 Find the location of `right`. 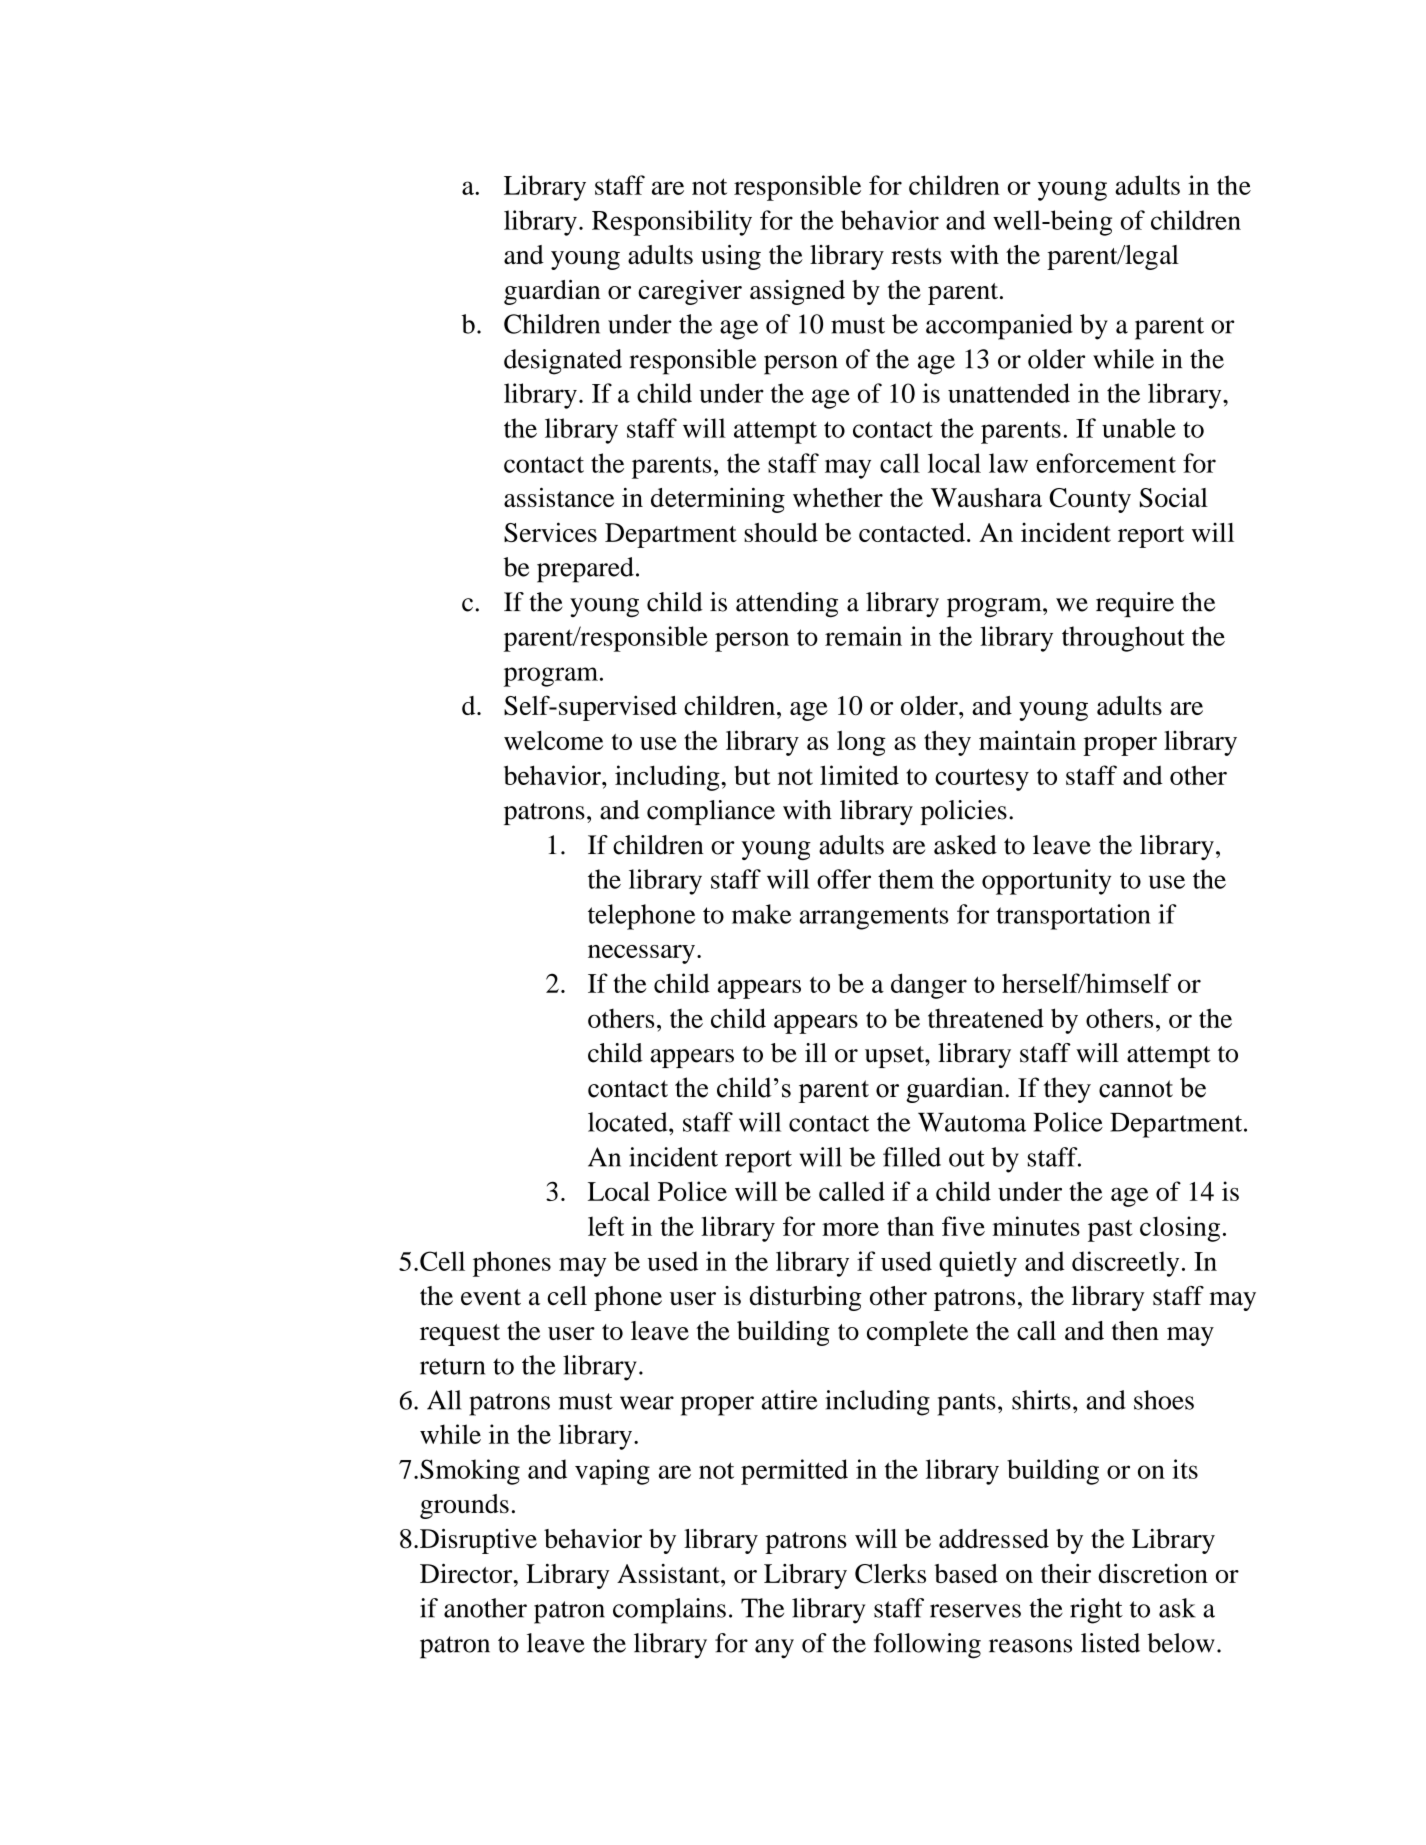

right is located at coordinates (1096, 1611).
